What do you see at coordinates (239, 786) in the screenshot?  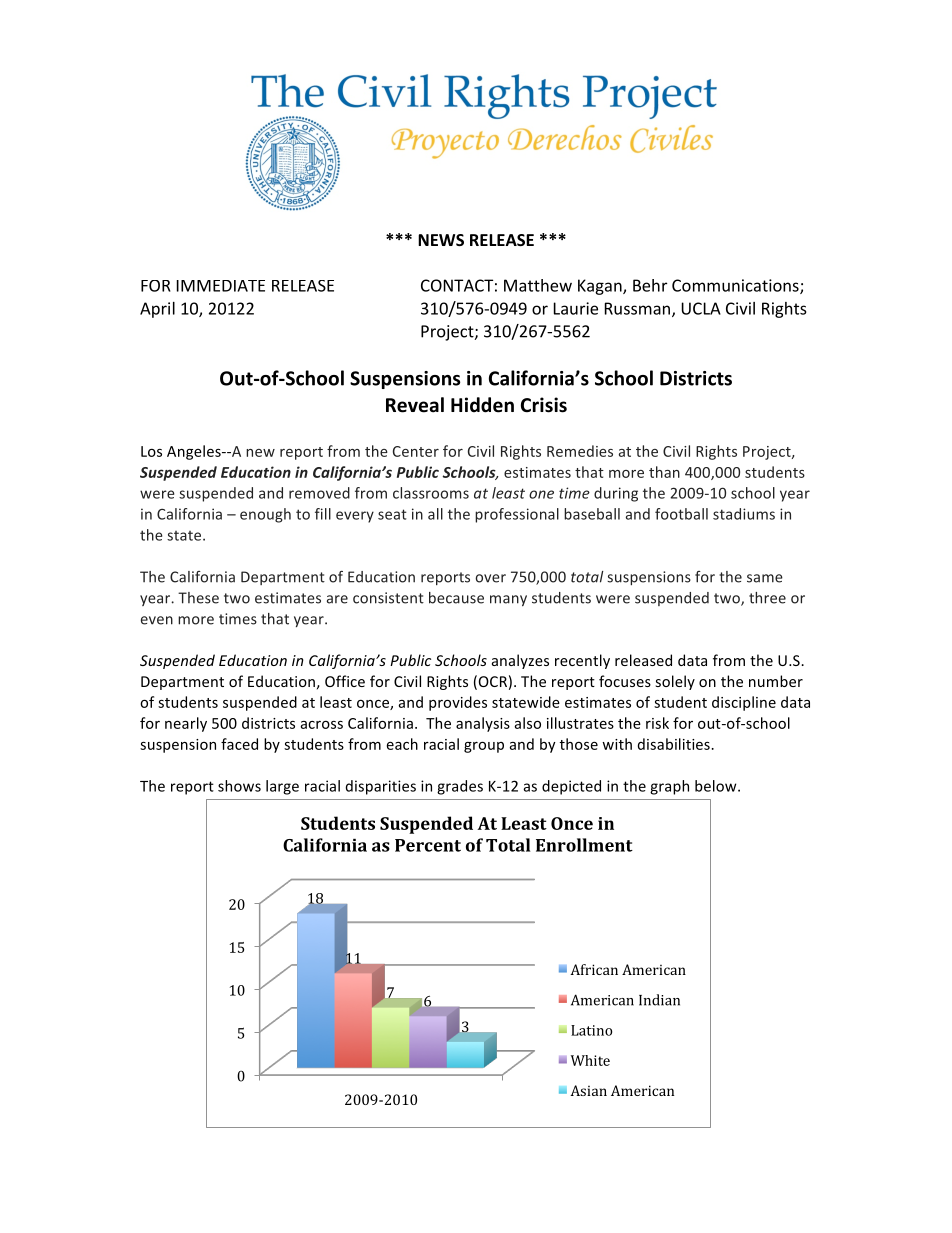 I see `shows` at bounding box center [239, 786].
